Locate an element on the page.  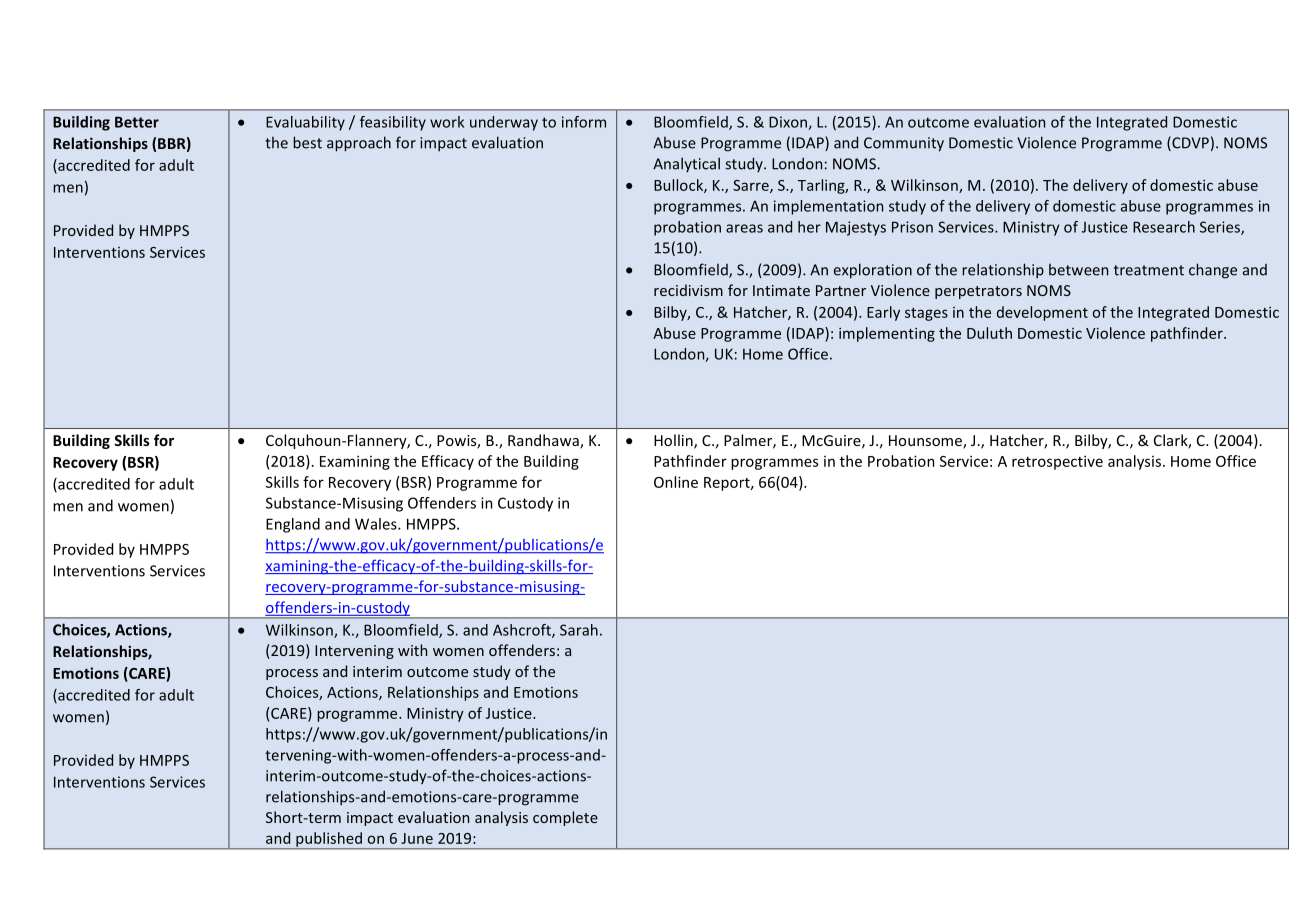
Analytical is located at coordinates (686, 164).
